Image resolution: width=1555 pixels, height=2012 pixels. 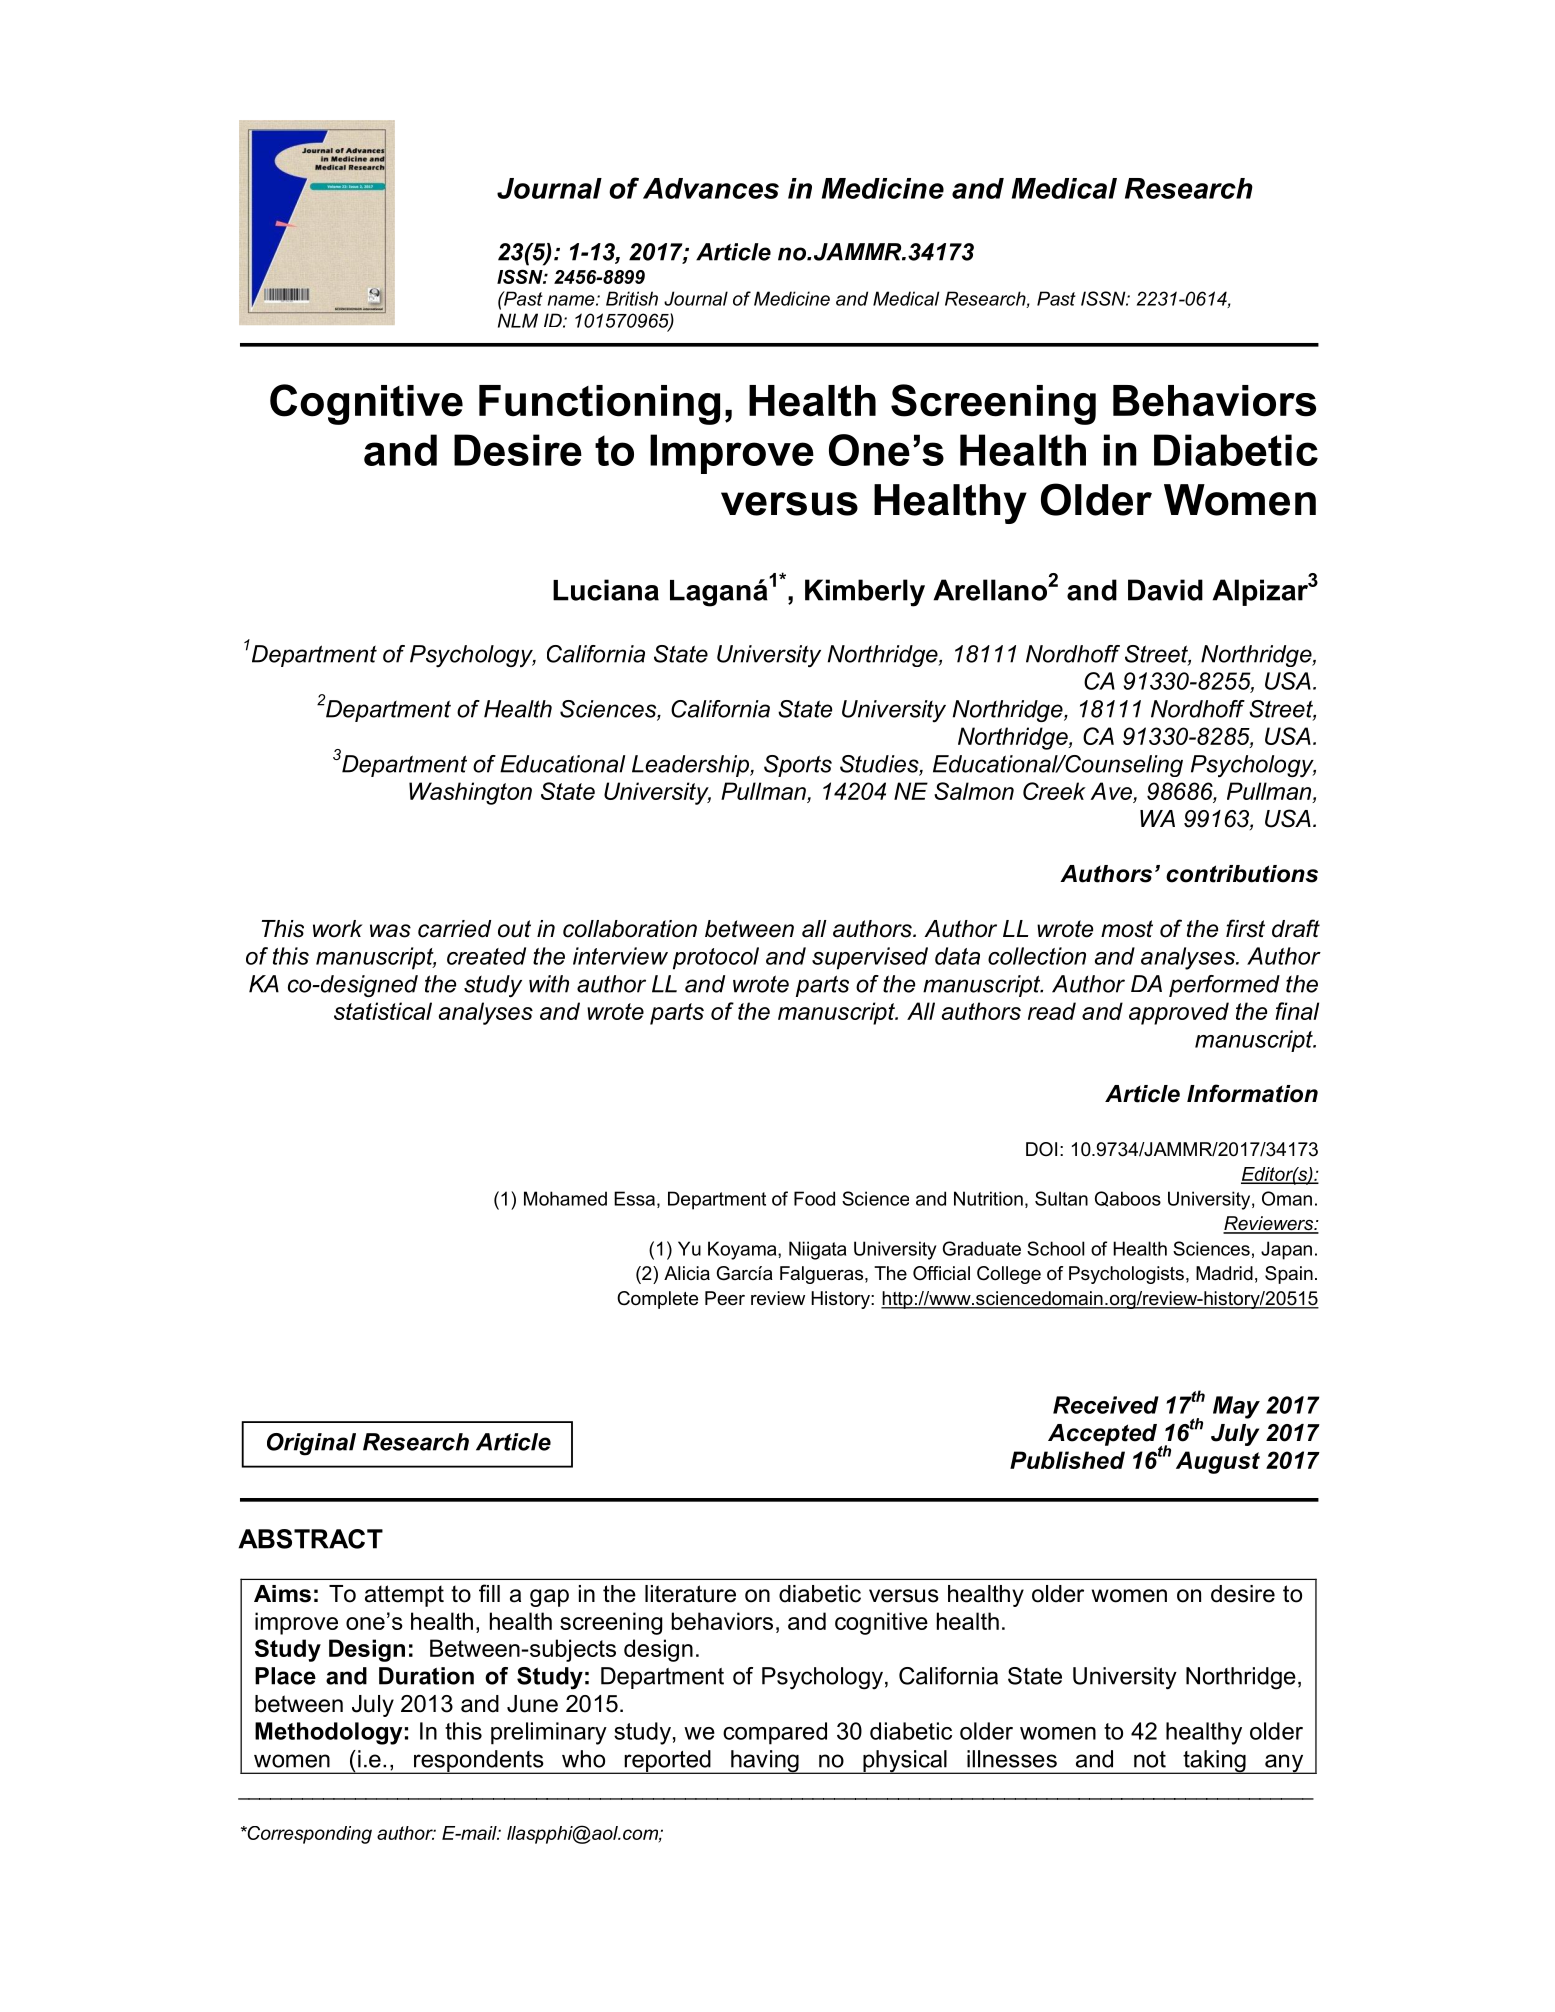 What do you see at coordinates (1165, 590) in the screenshot?
I see `David` at bounding box center [1165, 590].
